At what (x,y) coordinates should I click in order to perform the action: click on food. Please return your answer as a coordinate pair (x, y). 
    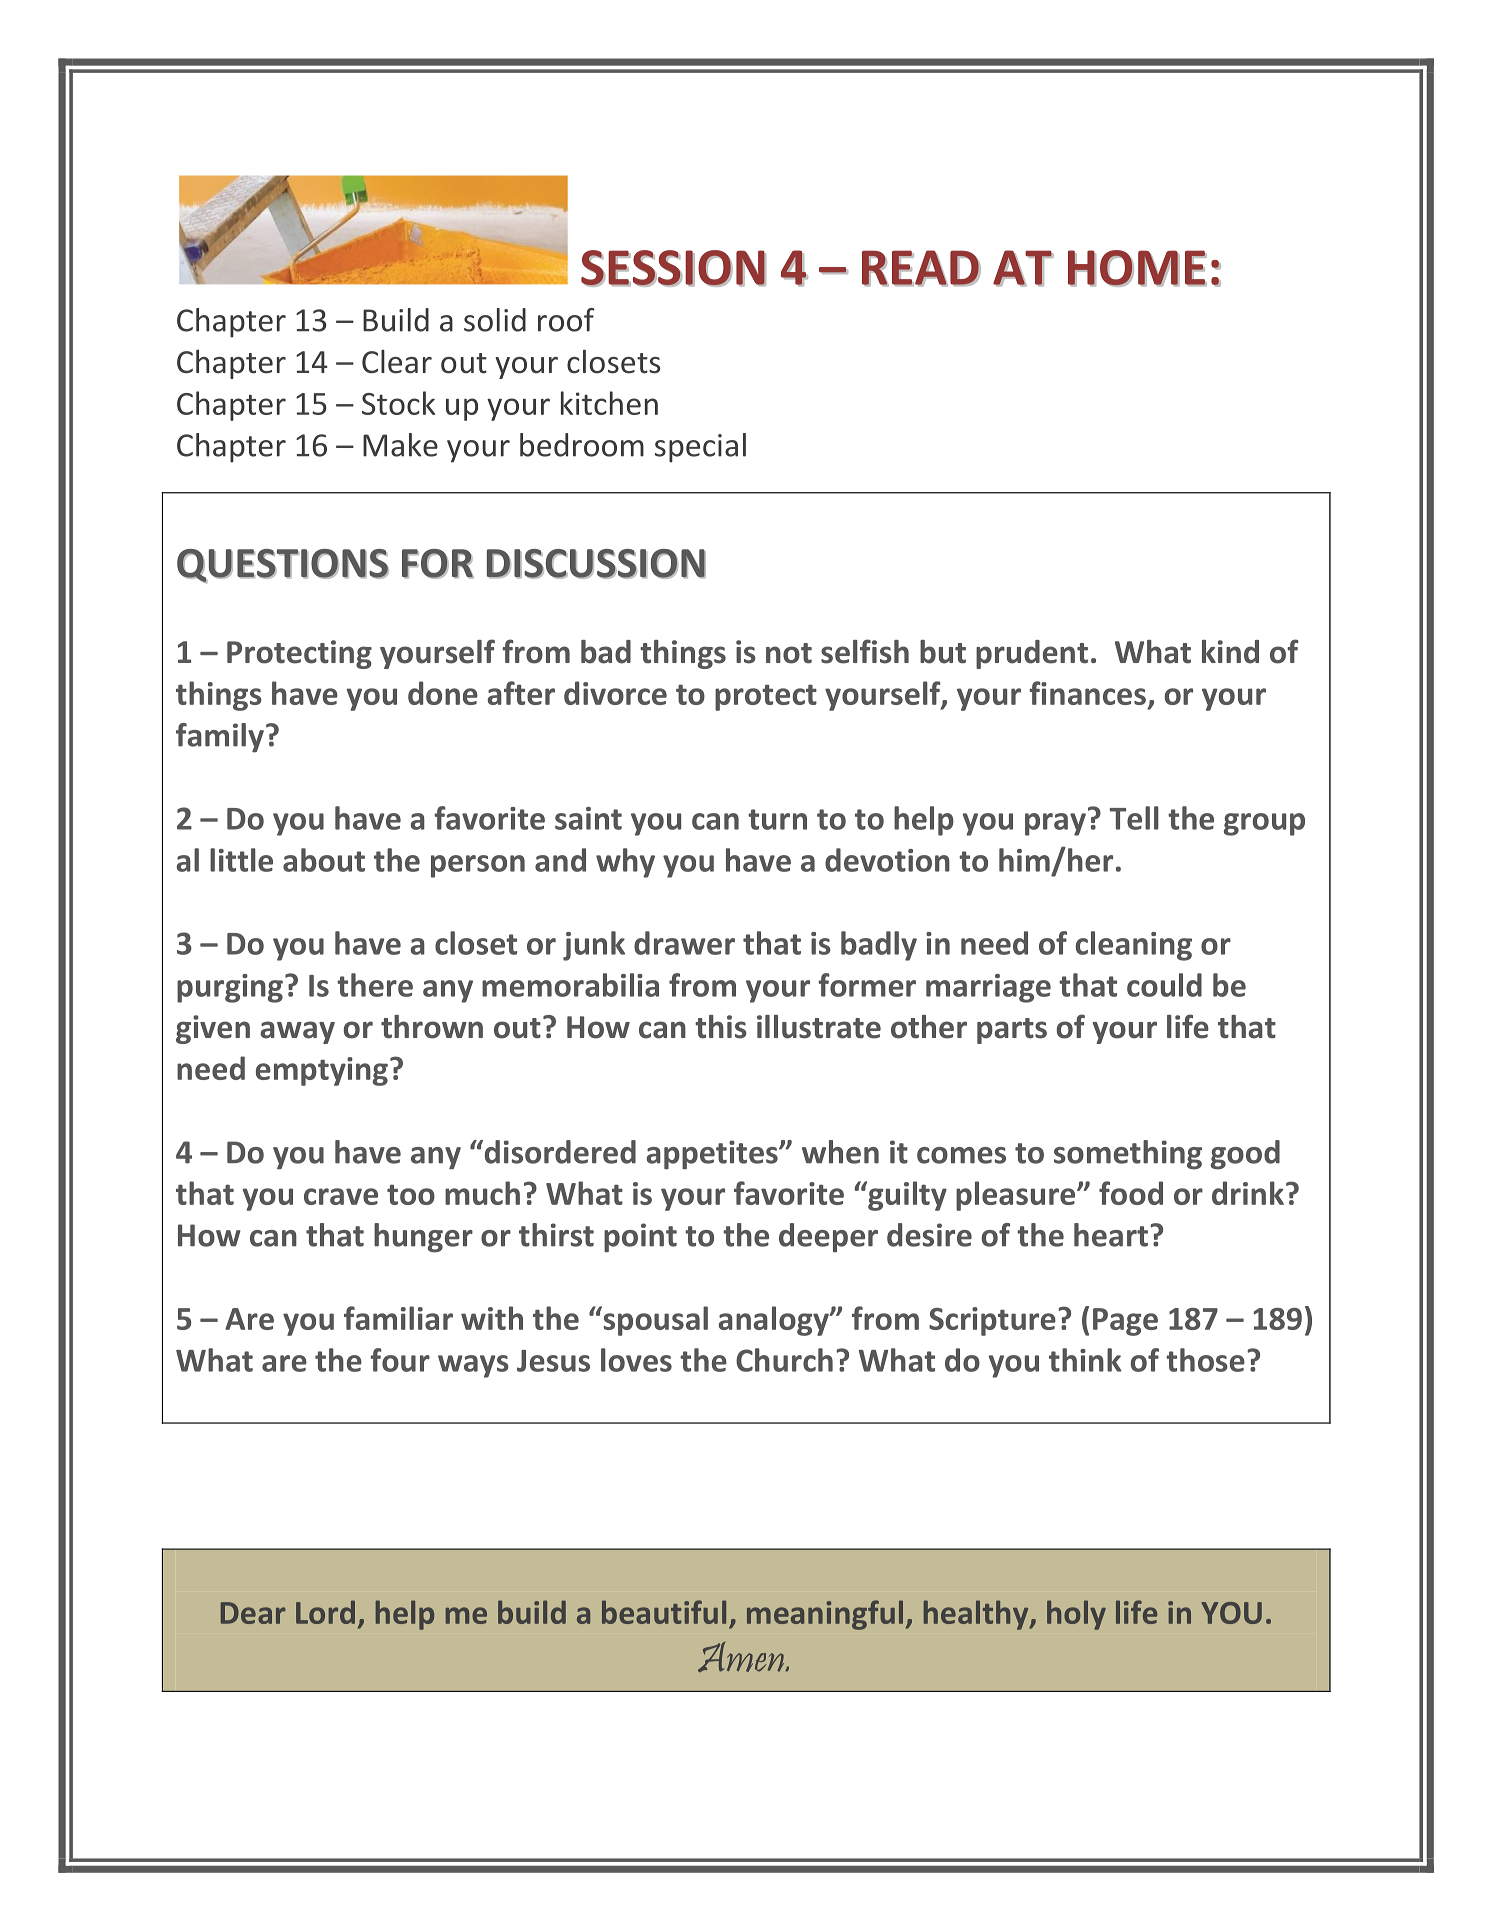
    Looking at the image, I should click on (1131, 1193).
